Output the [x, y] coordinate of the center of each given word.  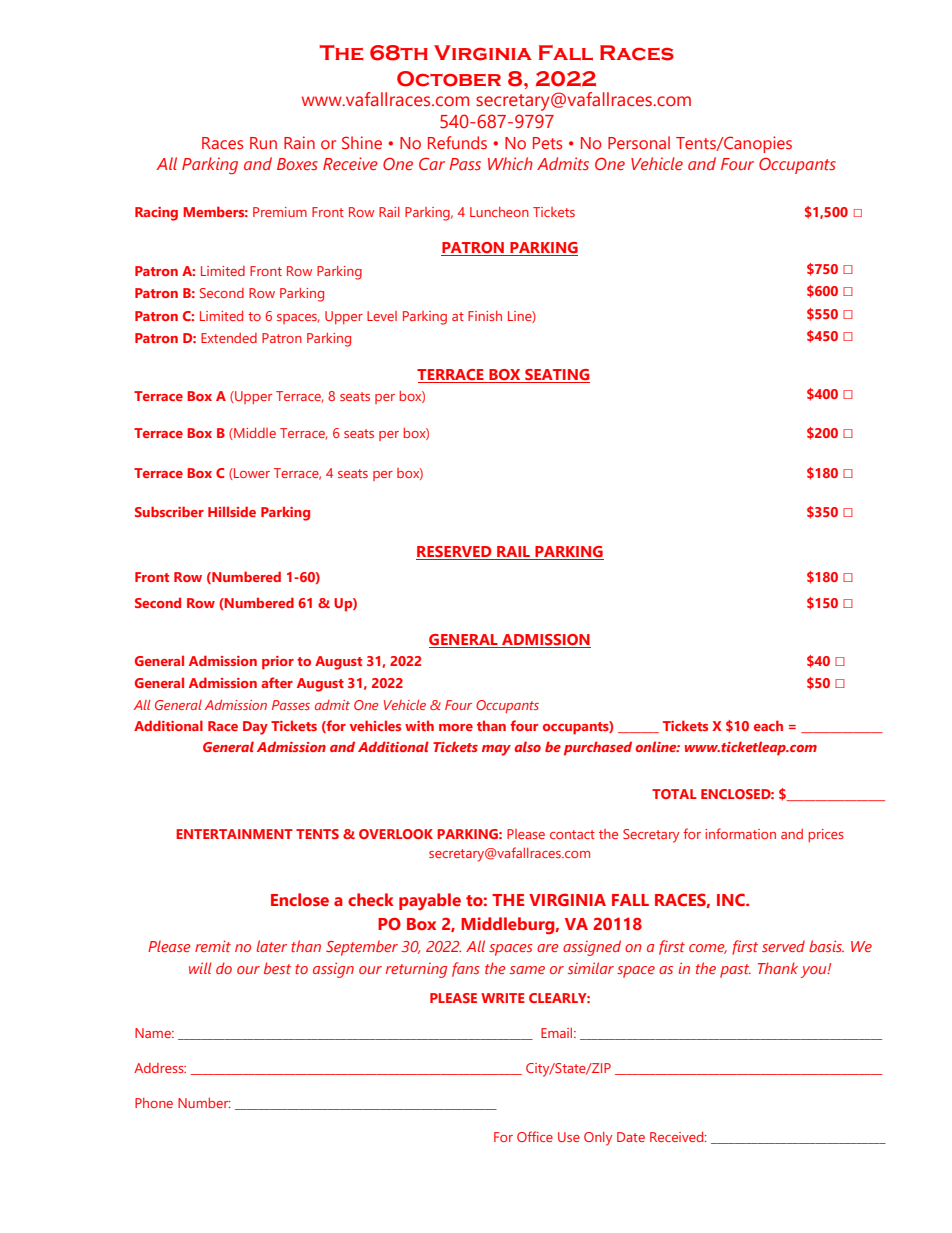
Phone [154, 1103]
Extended [229, 338]
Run [263, 143]
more [456, 727]
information [740, 833]
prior [278, 663]
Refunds [457, 142]
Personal [639, 142]
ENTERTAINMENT [234, 834]
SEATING [556, 376]
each [768, 725]
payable [430, 901]
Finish [485, 316]
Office [535, 1136]
